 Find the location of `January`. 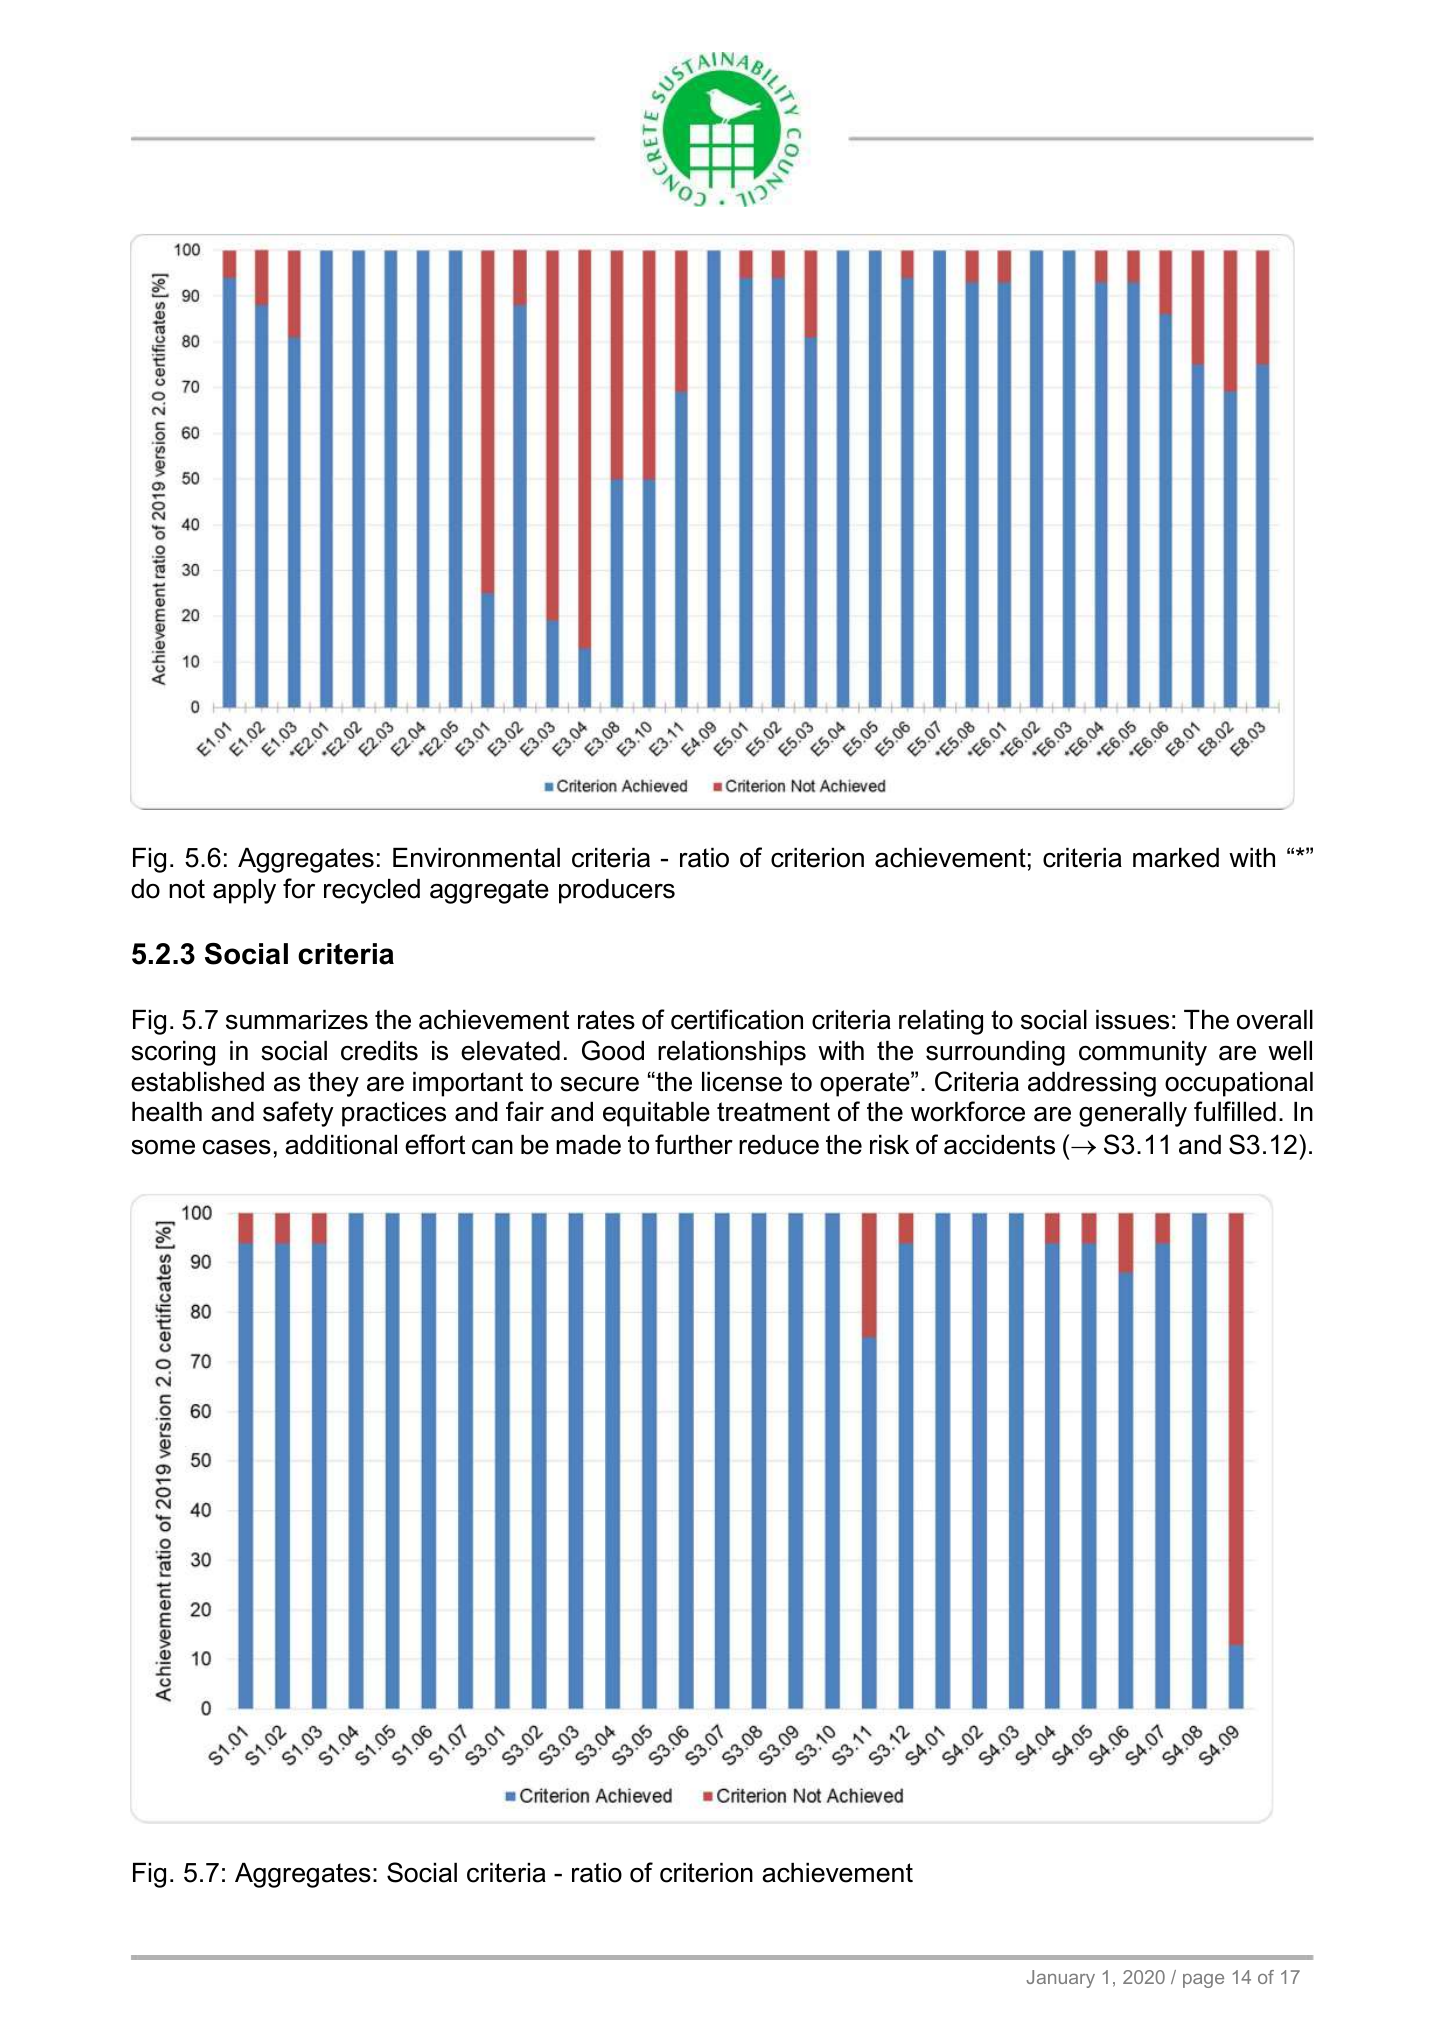

January is located at coordinates (1060, 1979).
